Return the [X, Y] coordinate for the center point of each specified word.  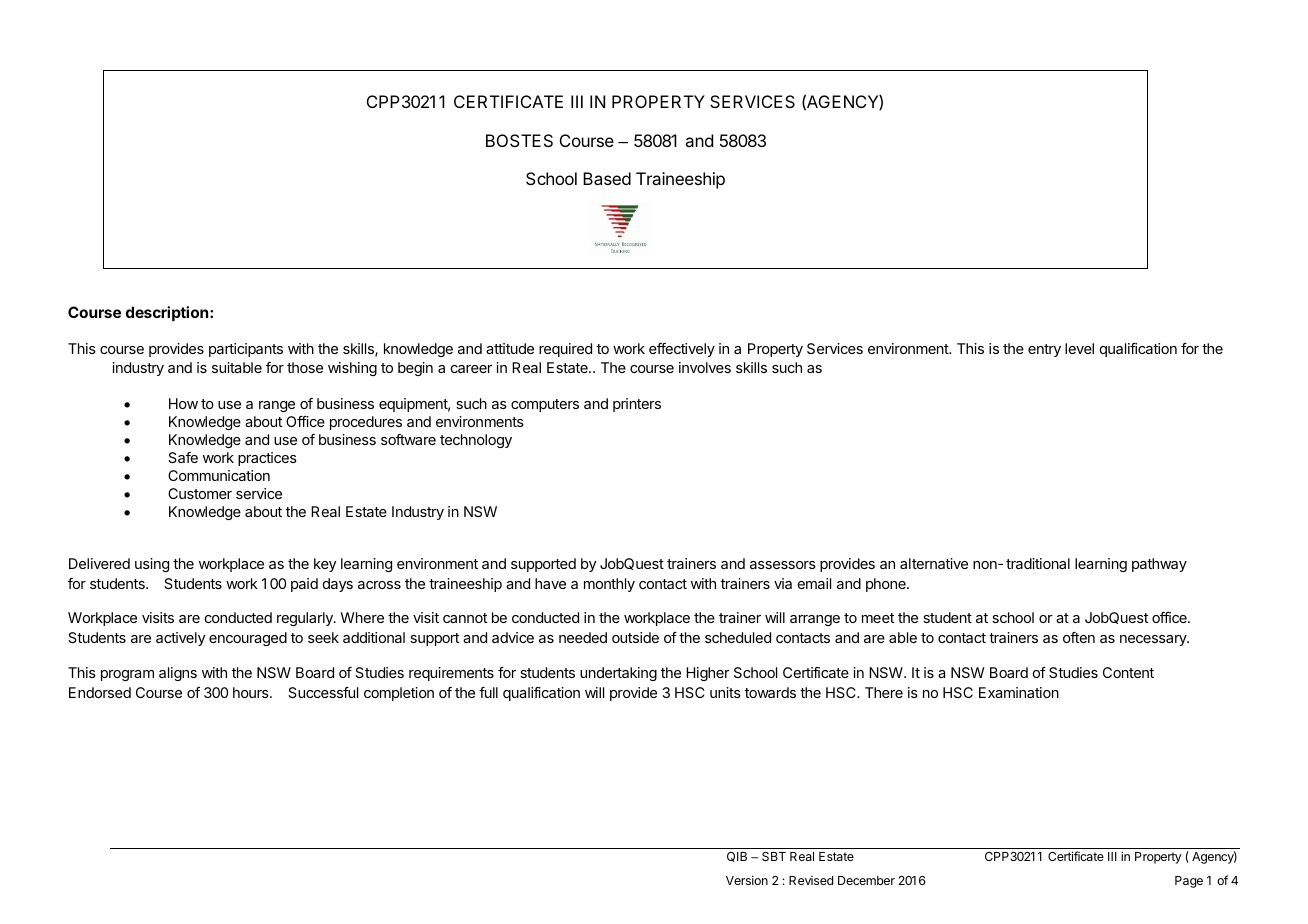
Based [607, 178]
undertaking [618, 674]
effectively [682, 350]
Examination [1019, 692]
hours [252, 692]
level [1079, 348]
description [168, 313]
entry [1044, 350]
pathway [1159, 565]
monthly [609, 585]
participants [246, 350]
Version [747, 880]
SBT [774, 856]
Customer [200, 493]
